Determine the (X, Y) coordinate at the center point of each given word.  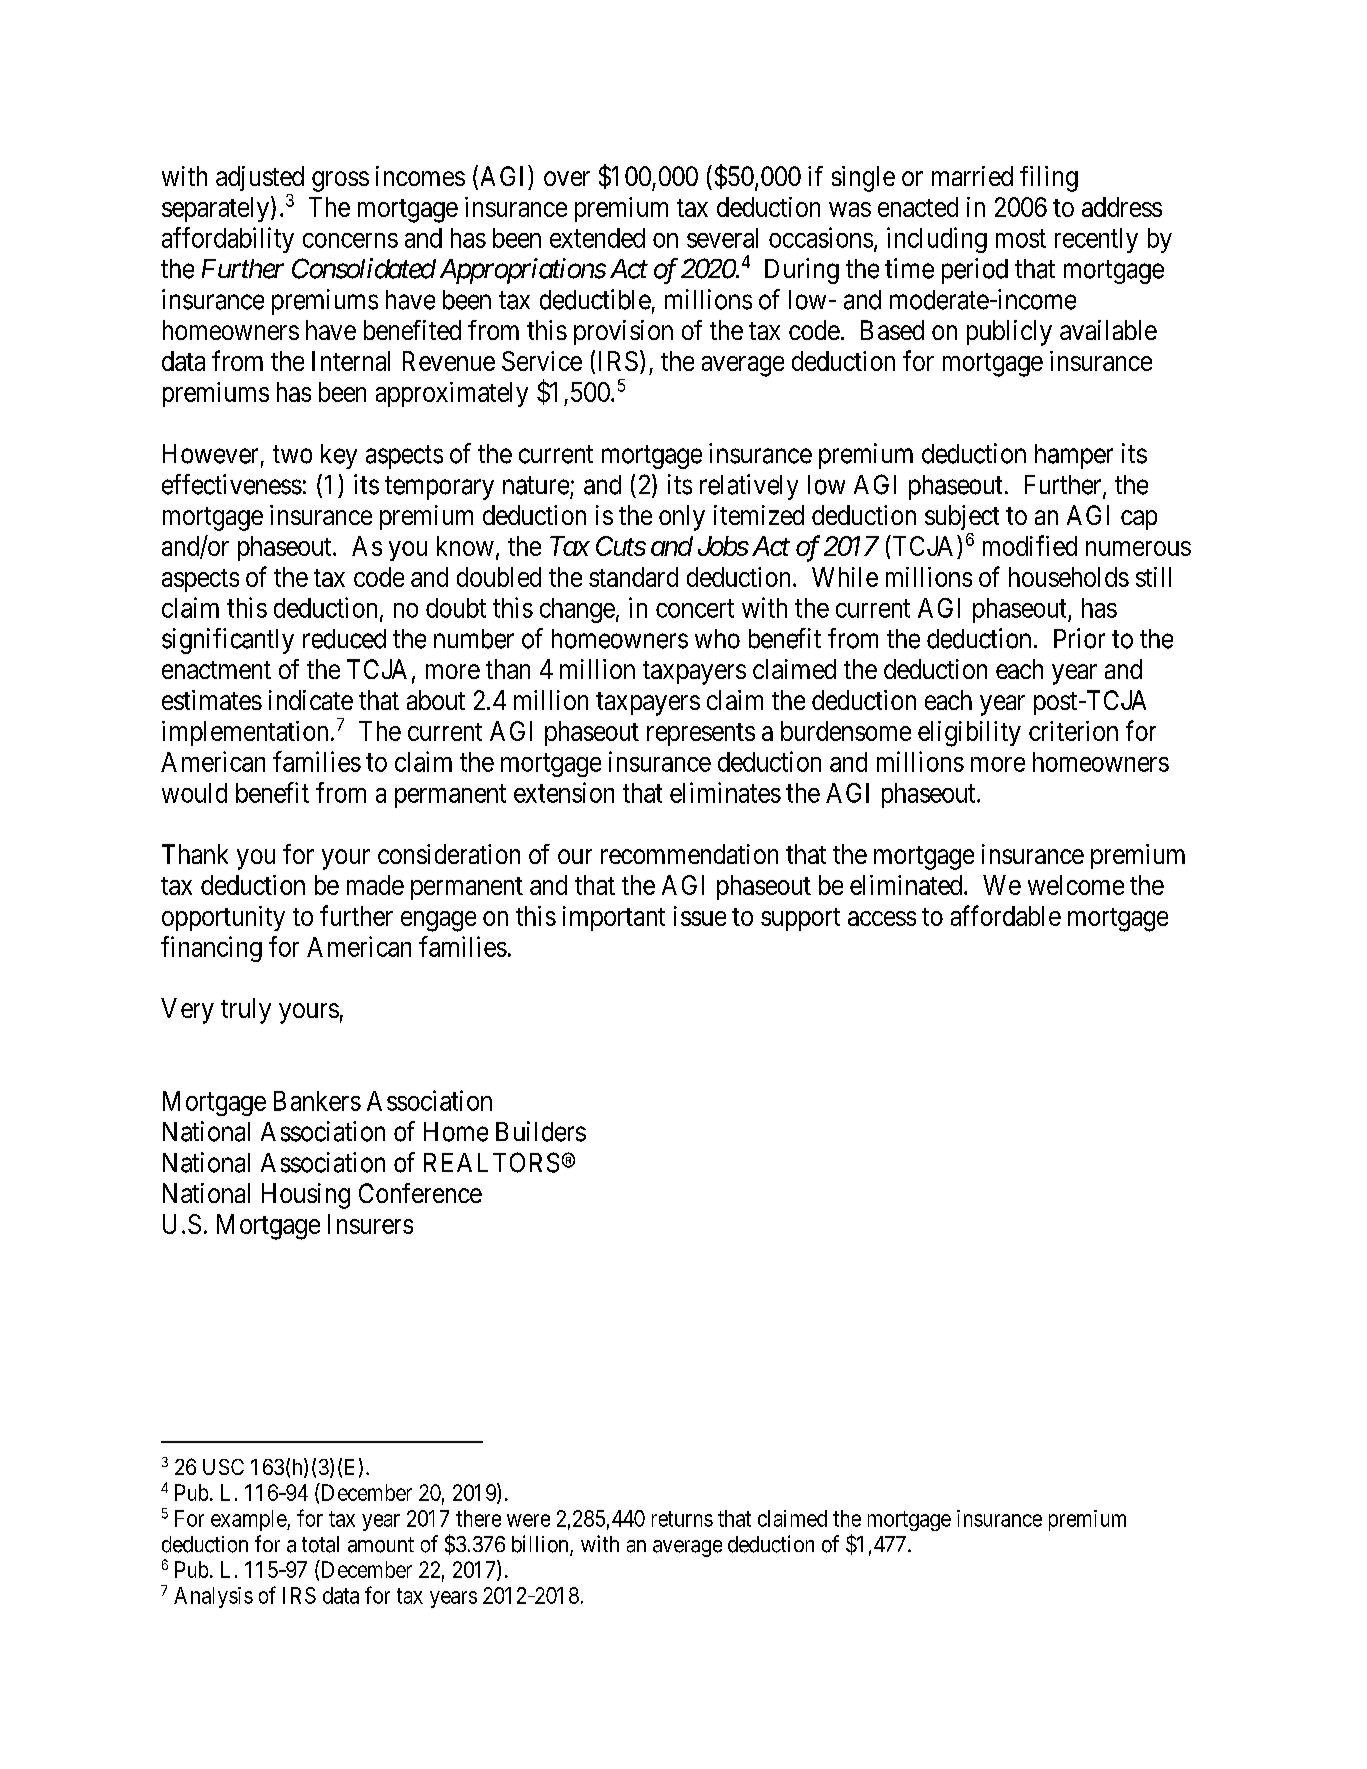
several (722, 238)
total (320, 1544)
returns (682, 1519)
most (1021, 239)
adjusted (260, 178)
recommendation (689, 854)
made (375, 885)
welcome (1076, 885)
